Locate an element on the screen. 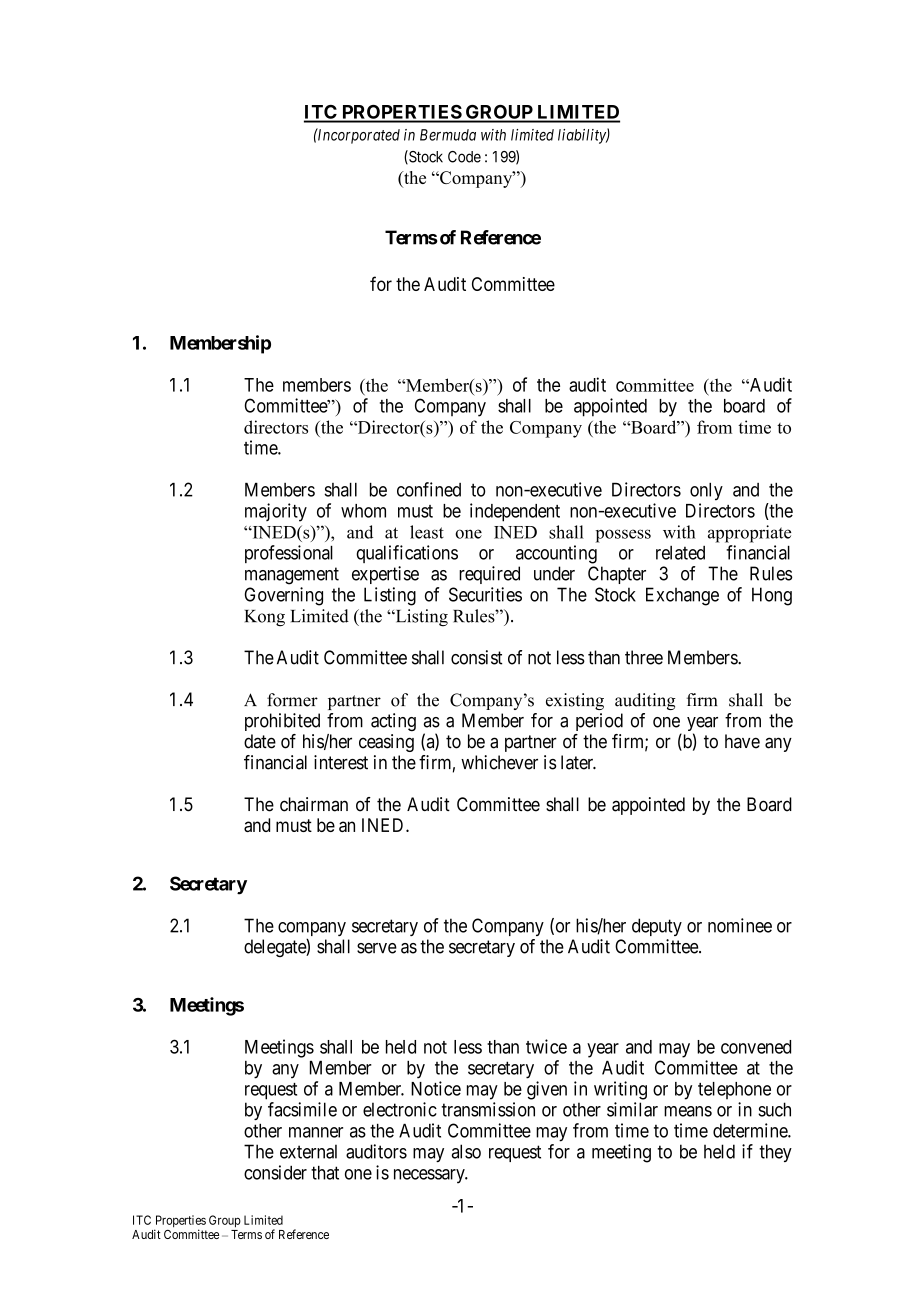 This screenshot has width=924, height=1308. manner is located at coordinates (316, 1132).
